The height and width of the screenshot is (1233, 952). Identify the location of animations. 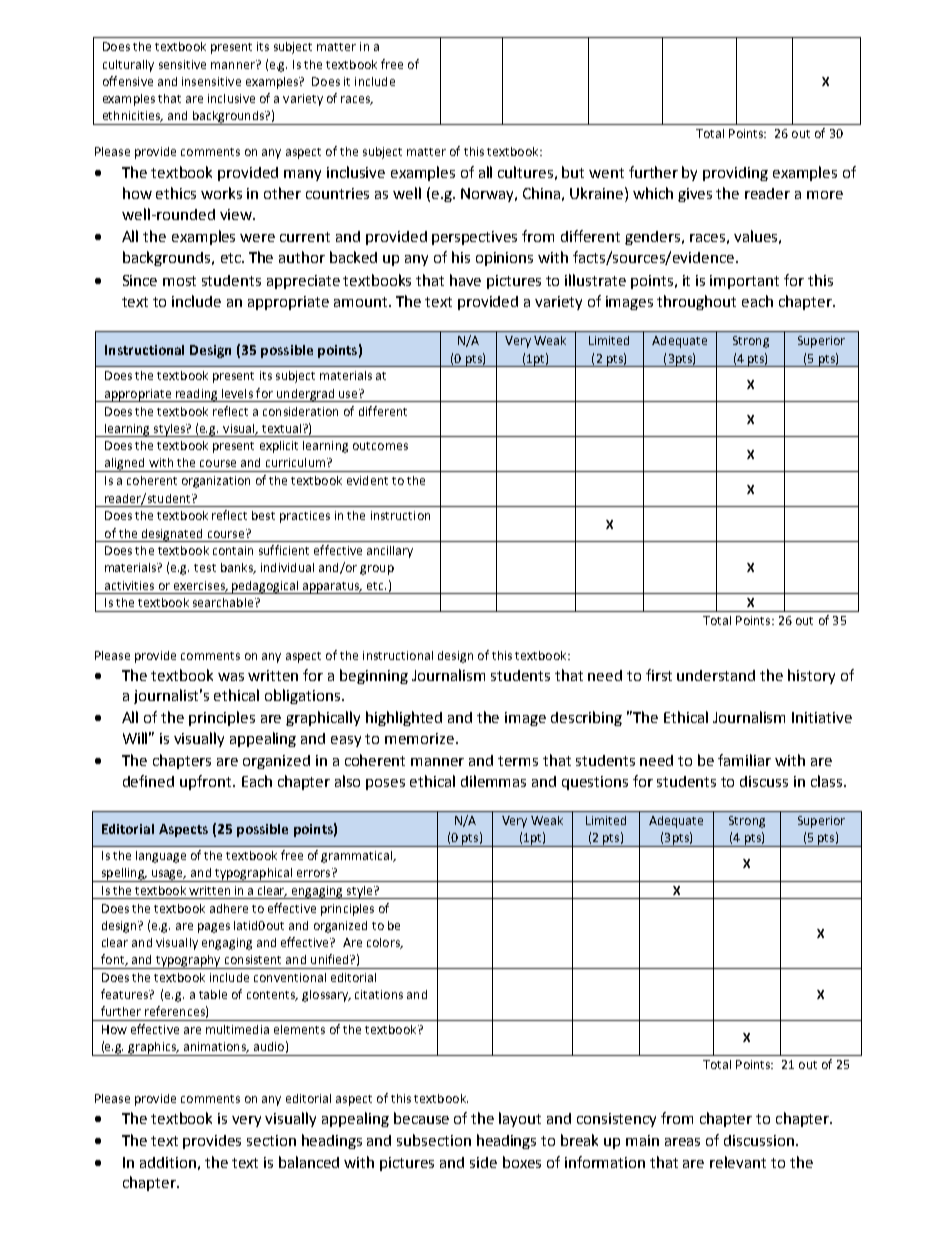
(216, 1047).
